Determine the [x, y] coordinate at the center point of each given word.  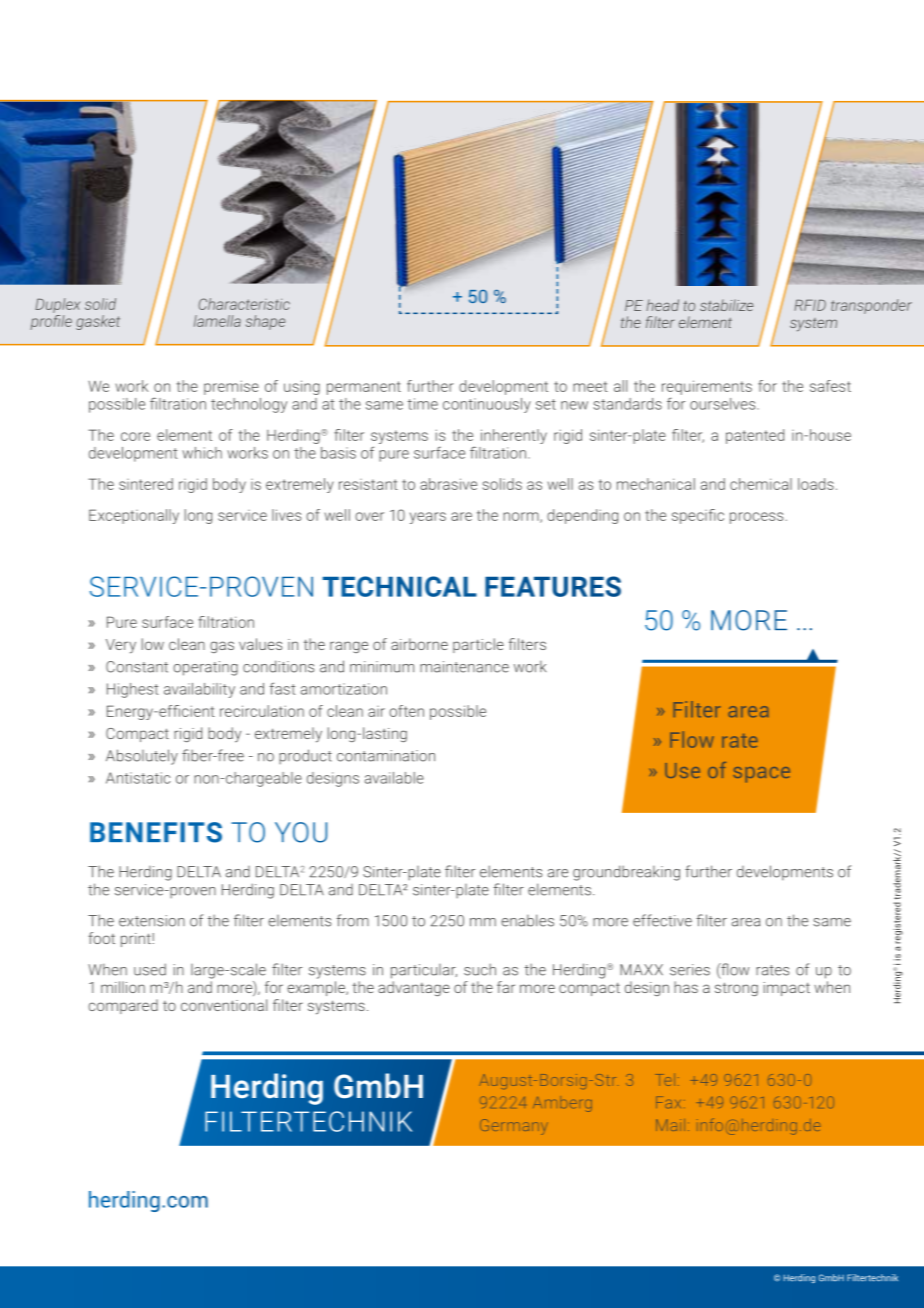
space [761, 774]
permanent [364, 388]
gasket [98, 322]
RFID [810, 305]
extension [152, 921]
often [406, 711]
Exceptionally [134, 516]
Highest [132, 690]
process [756, 518]
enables [527, 920]
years [428, 518]
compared [123, 1006]
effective [662, 920]
